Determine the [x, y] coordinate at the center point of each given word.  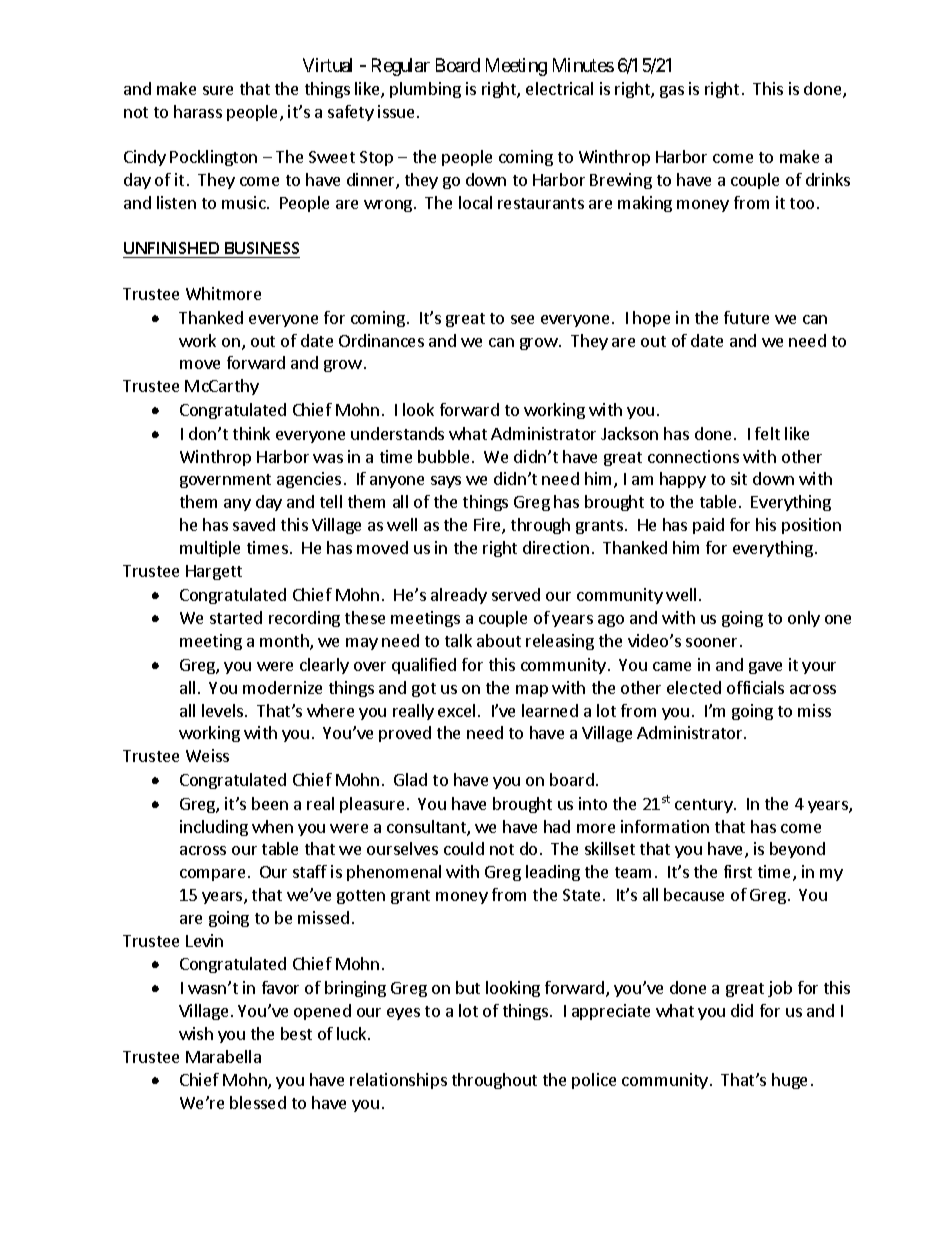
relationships [398, 1081]
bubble [443, 456]
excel [456, 710]
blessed [258, 1102]
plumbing [425, 90]
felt [767, 433]
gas [672, 92]
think [251, 433]
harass [198, 111]
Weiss [207, 755]
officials [755, 687]
